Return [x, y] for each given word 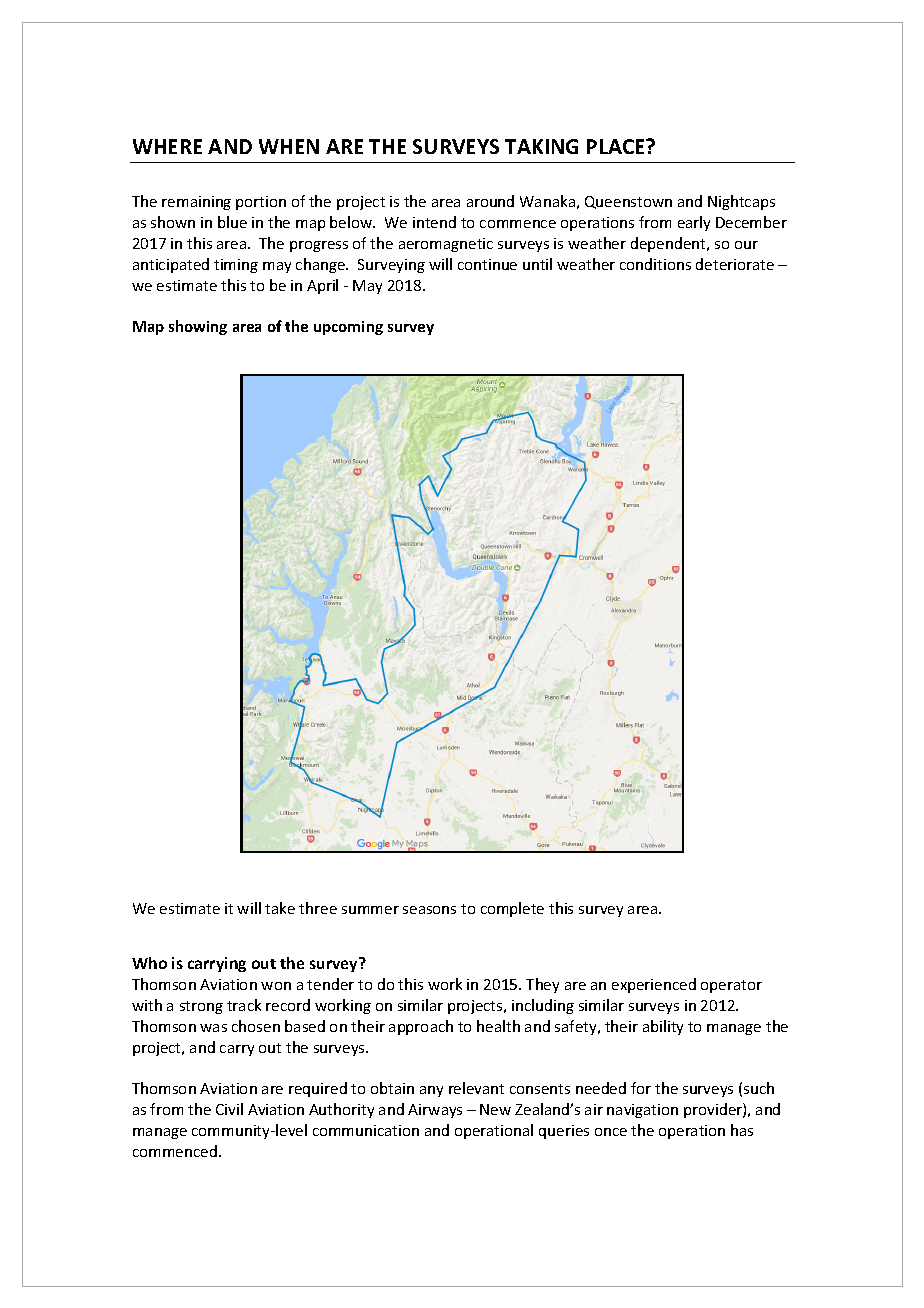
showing [198, 327]
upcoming [348, 328]
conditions [655, 264]
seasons [429, 910]
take [280, 908]
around [490, 201]
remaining [196, 203]
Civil [229, 1109]
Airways [435, 1111]
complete [512, 909]
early [694, 223]
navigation [642, 1111]
